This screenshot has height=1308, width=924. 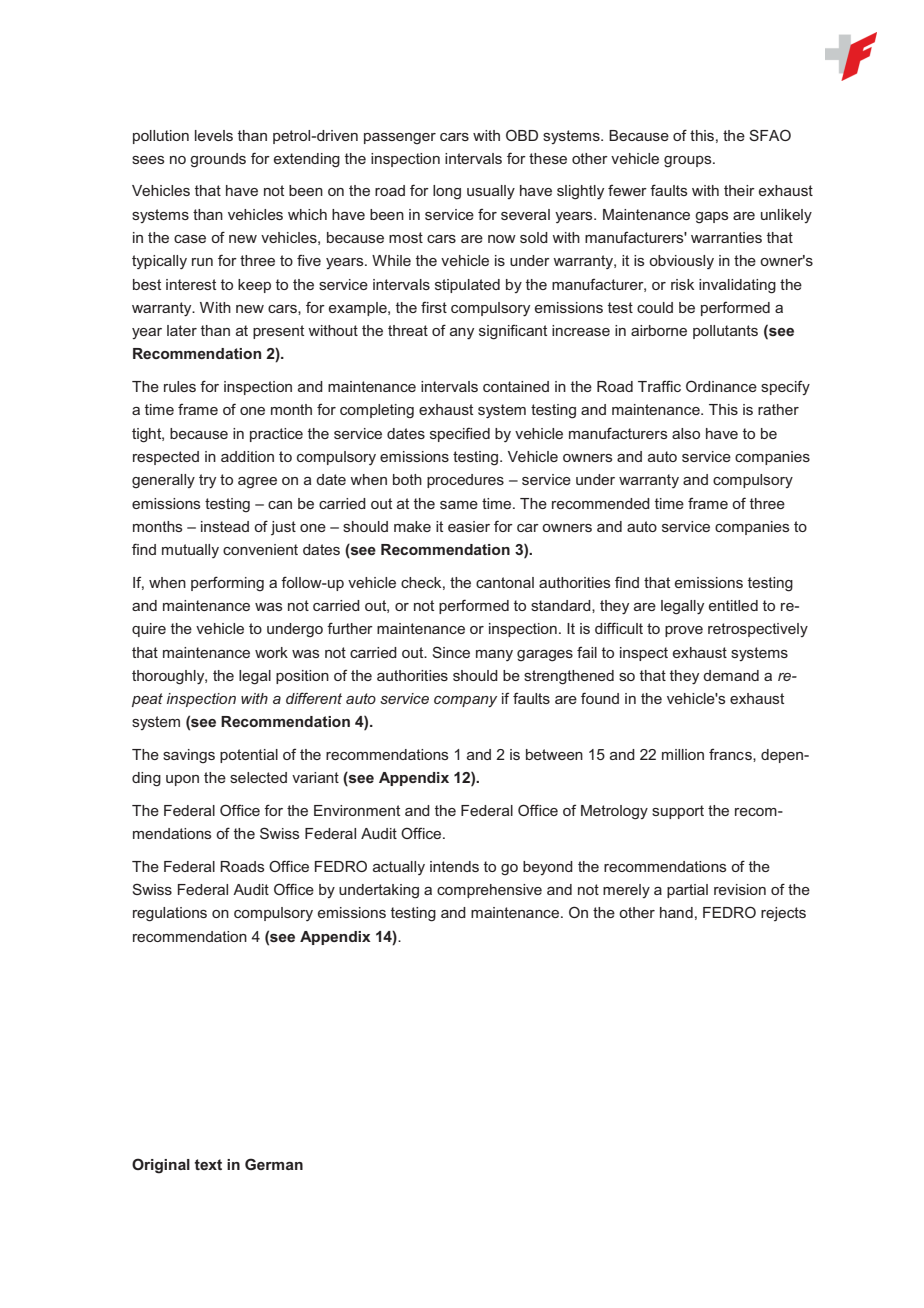 What do you see at coordinates (451, 652) in the screenshot?
I see `Since` at bounding box center [451, 652].
